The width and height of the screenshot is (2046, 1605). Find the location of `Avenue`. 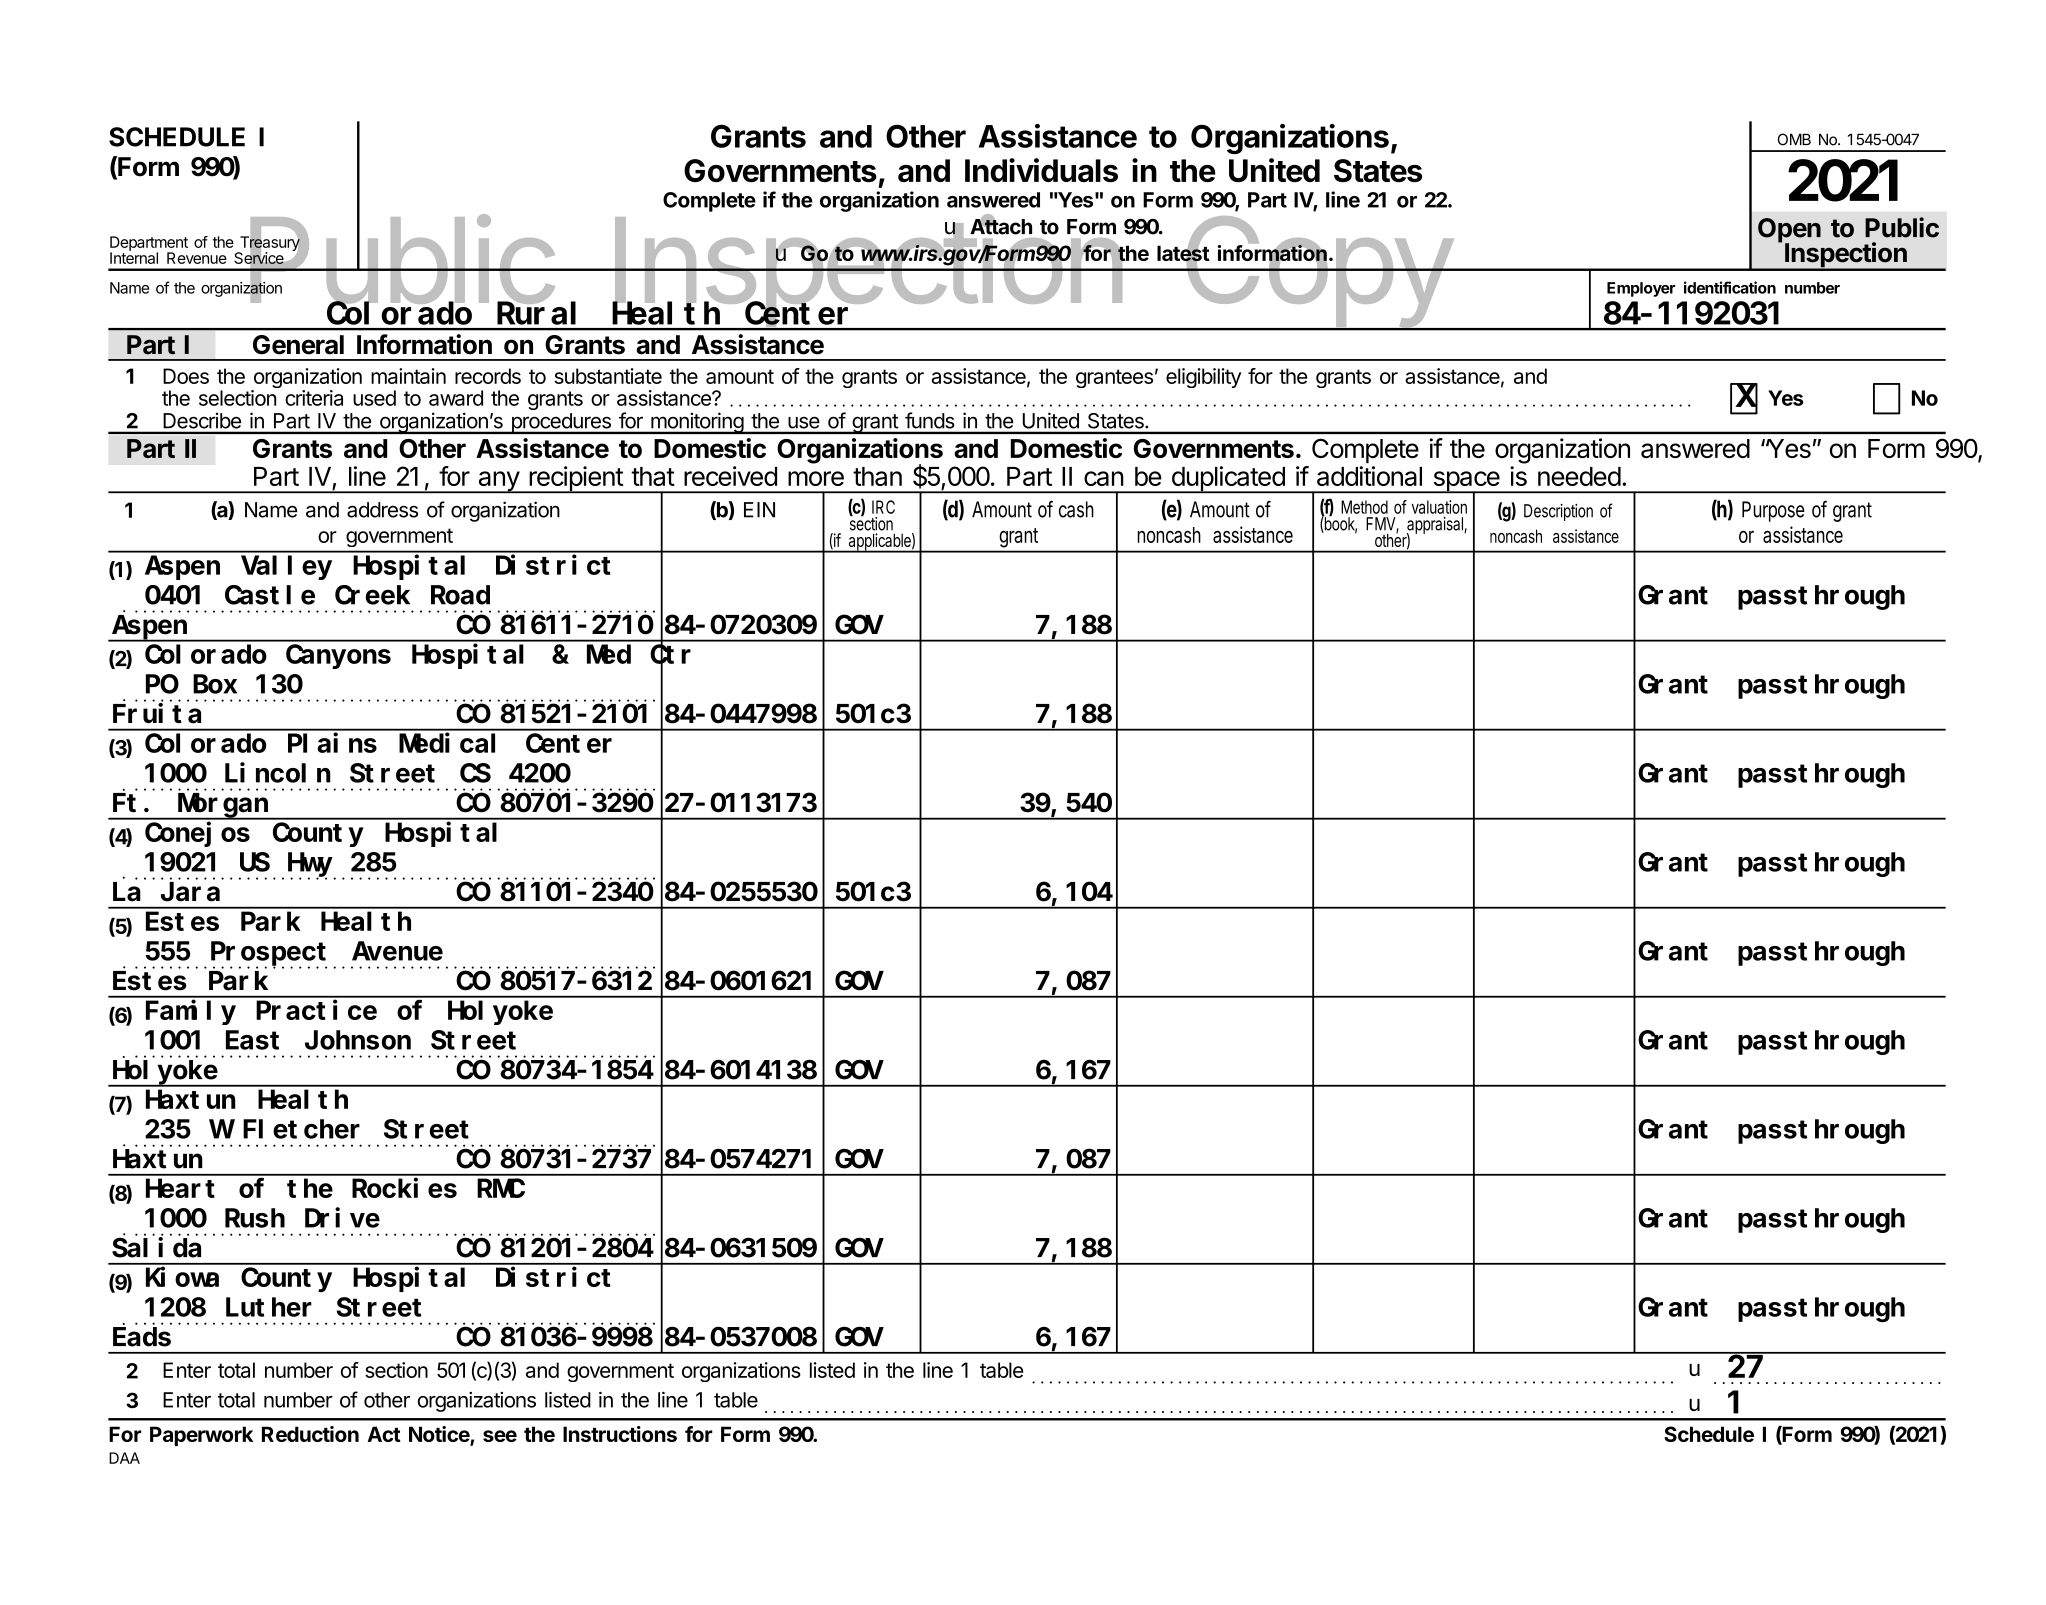

Avenue is located at coordinates (397, 952).
